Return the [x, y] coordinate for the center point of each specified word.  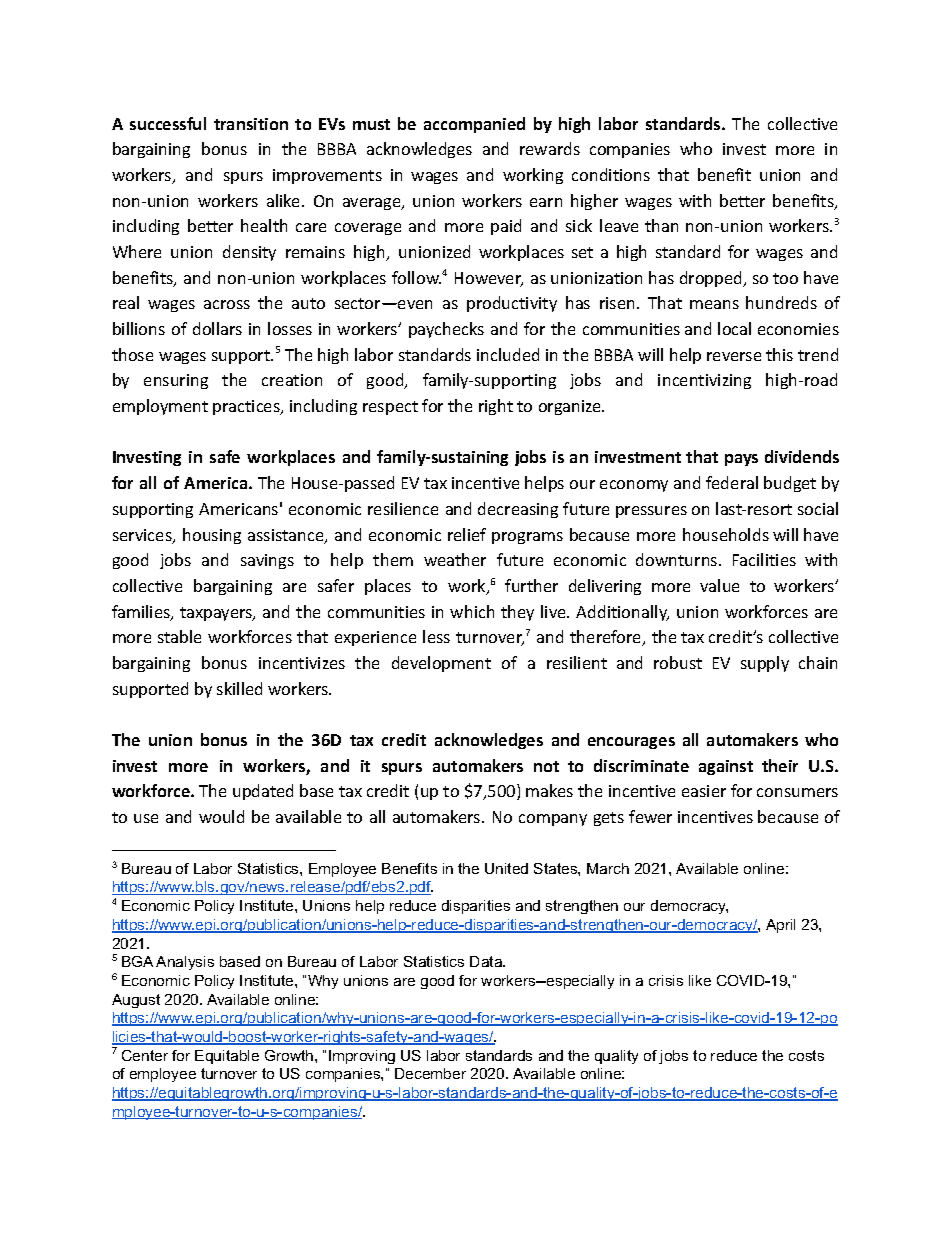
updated [263, 792]
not [546, 766]
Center [145, 1055]
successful [168, 123]
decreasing [518, 510]
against [726, 767]
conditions [611, 174]
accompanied [474, 125]
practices [247, 407]
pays [741, 460]
